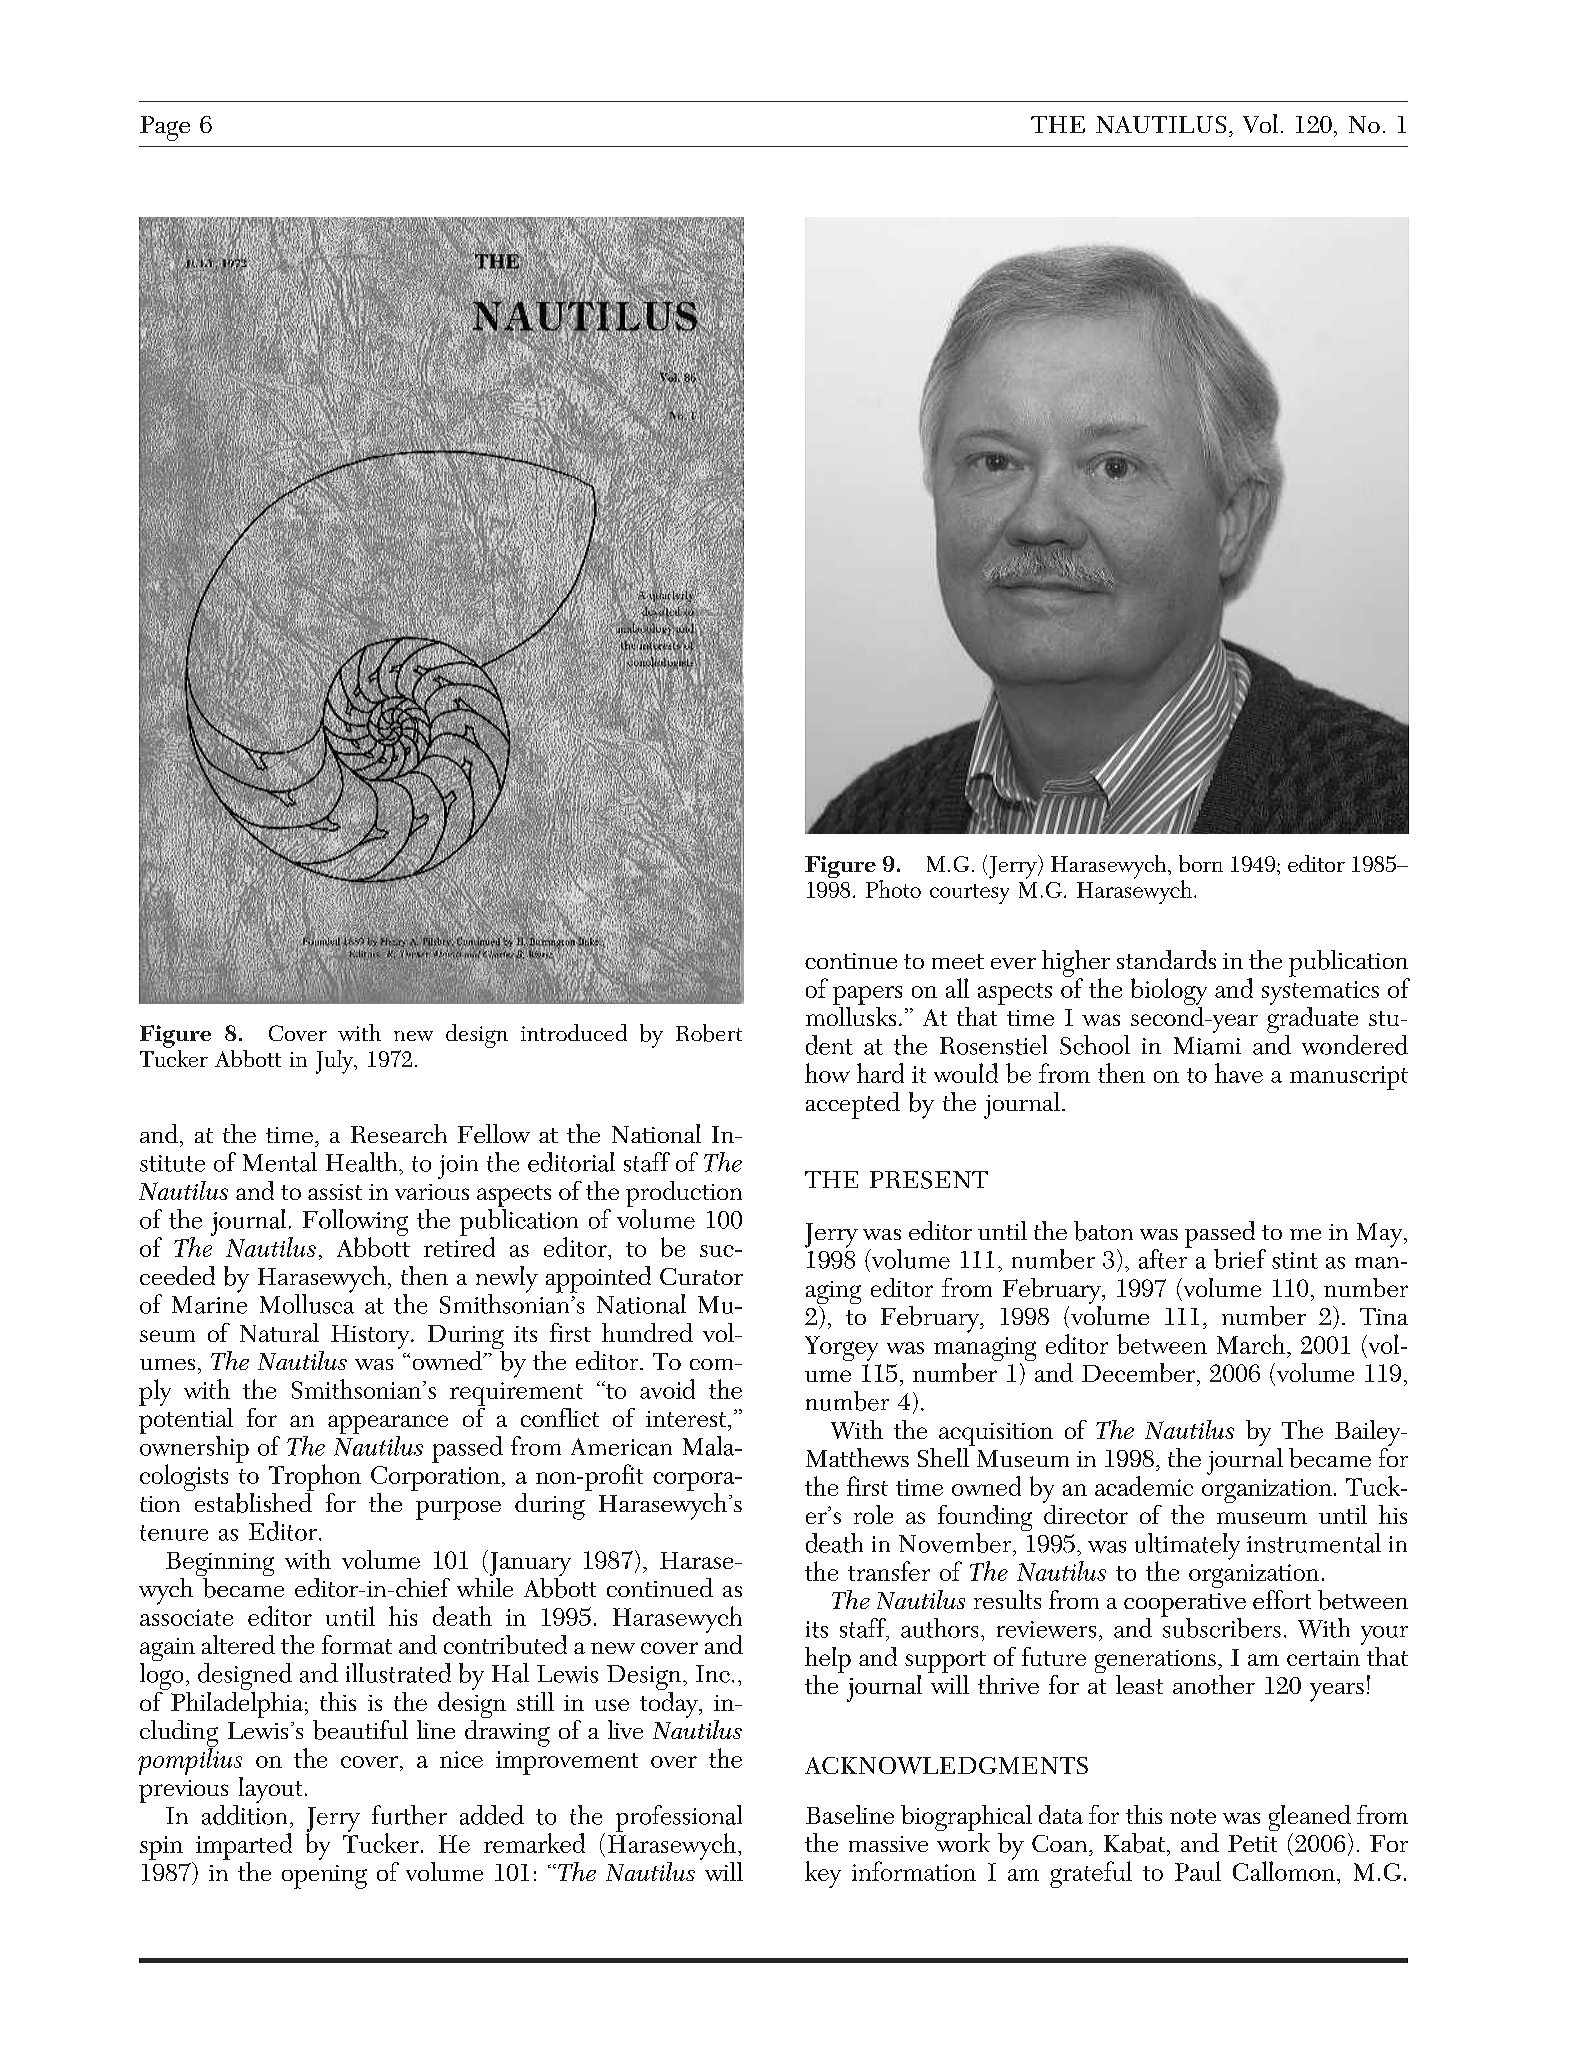 This document has height=2048, width=1582. I want to click on Robert, so click(709, 1033).
